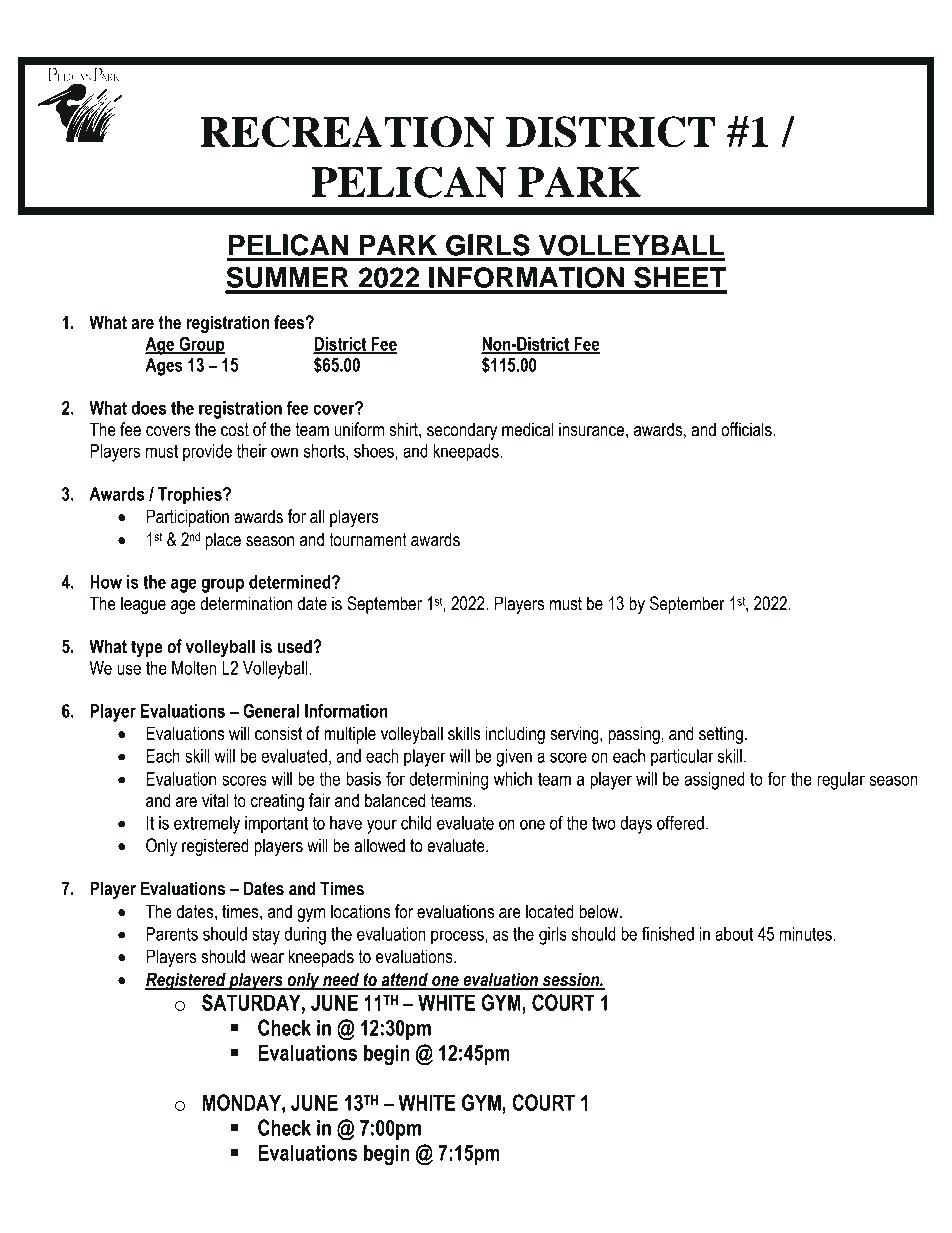 The height and width of the screenshot is (1233, 952). Describe the element at coordinates (223, 541) in the screenshot. I see `place` at that location.
